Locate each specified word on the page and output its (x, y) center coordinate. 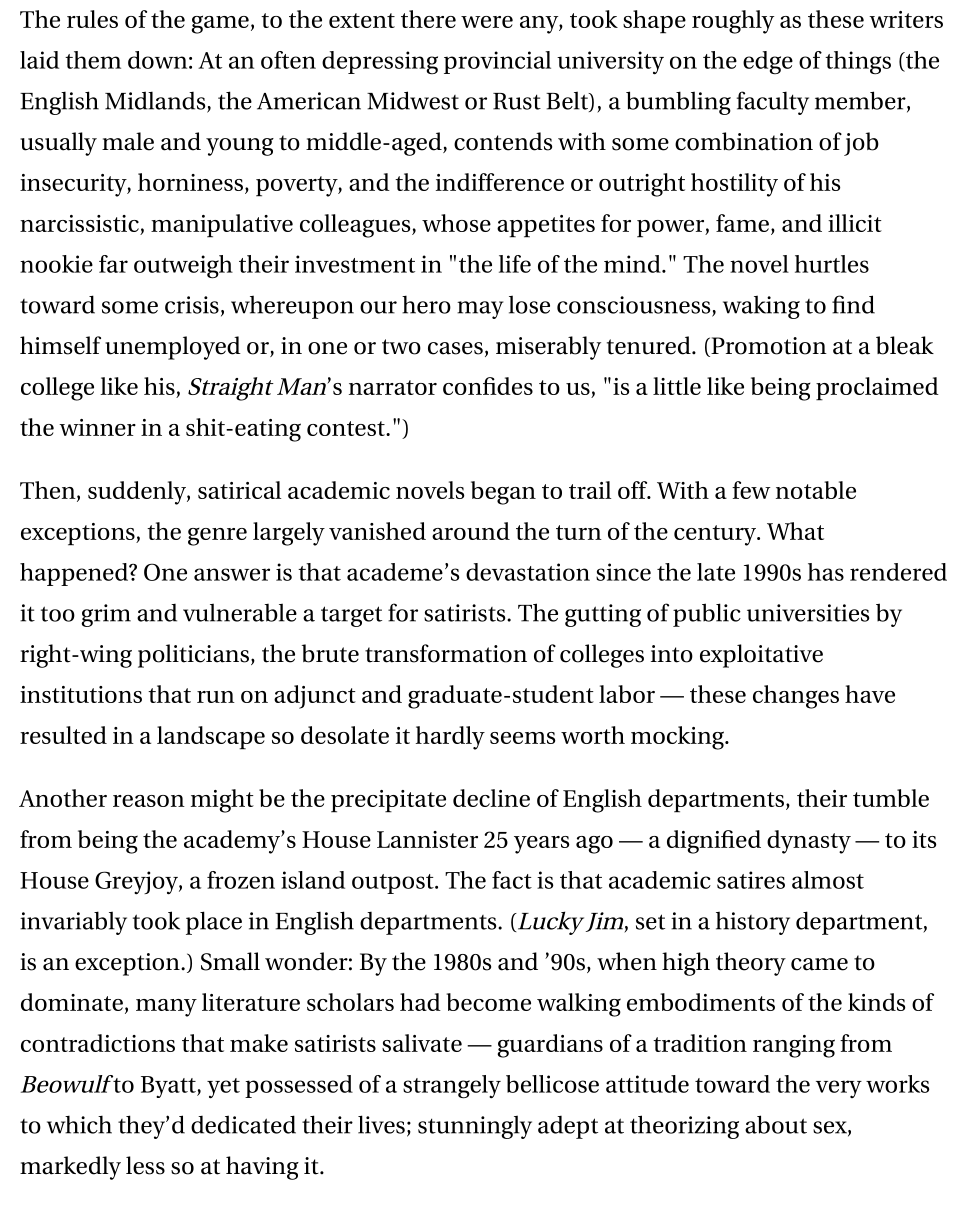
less (145, 1165)
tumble (891, 798)
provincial (497, 62)
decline (491, 798)
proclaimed (877, 389)
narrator (393, 387)
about (776, 1124)
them (93, 60)
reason (149, 801)
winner (97, 427)
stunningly (475, 1127)
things (858, 63)
